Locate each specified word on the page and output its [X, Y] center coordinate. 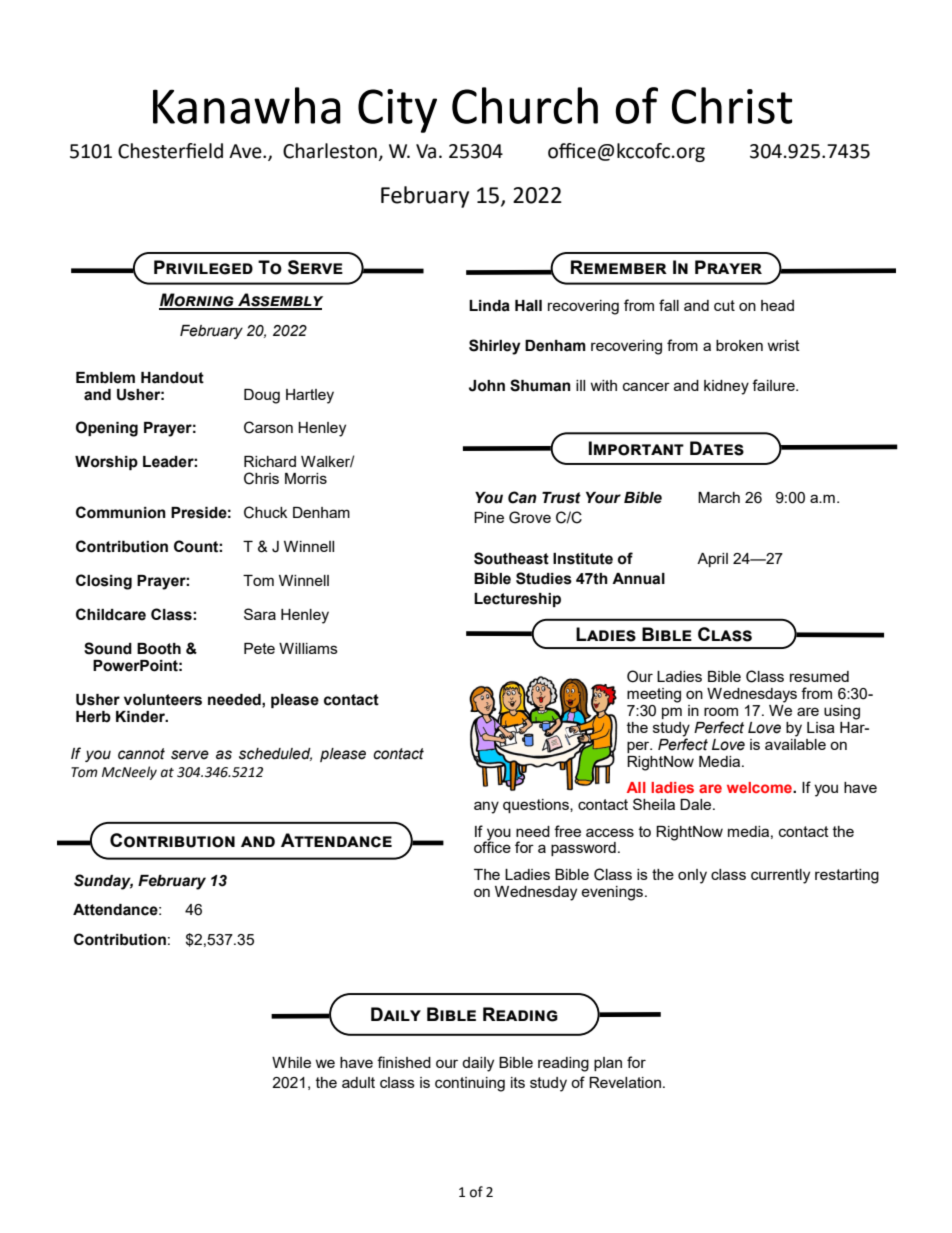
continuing [470, 1084]
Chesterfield [170, 151]
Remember [619, 267]
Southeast [511, 558]
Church [525, 105]
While [291, 1062]
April [712, 560]
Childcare [111, 614]
